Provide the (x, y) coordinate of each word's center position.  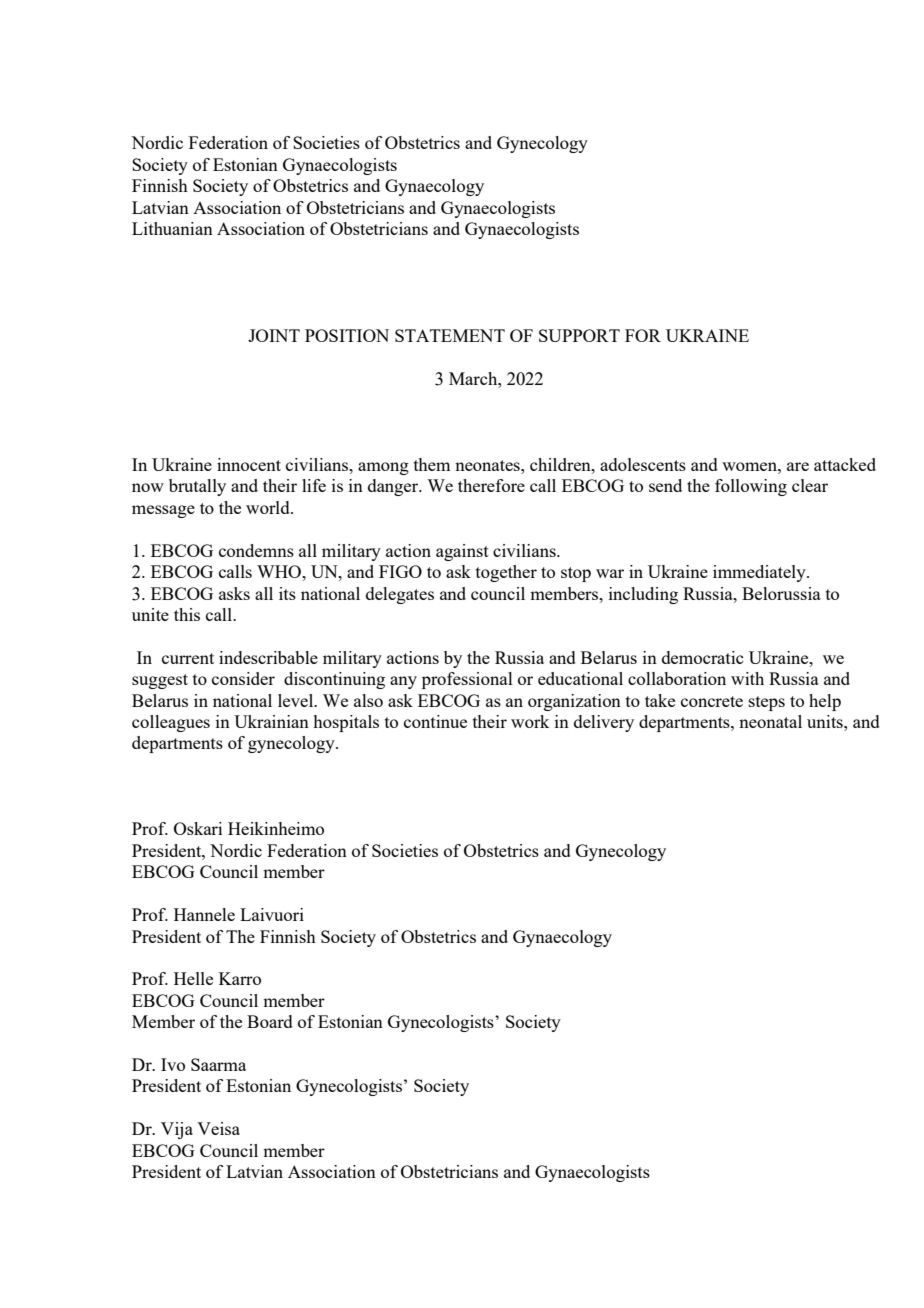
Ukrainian (271, 721)
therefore (491, 485)
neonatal (770, 721)
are (798, 466)
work (530, 721)
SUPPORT (579, 335)
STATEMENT (450, 335)
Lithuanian (172, 228)
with (747, 678)
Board (270, 1021)
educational (580, 678)
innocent (249, 464)
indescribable (268, 657)
